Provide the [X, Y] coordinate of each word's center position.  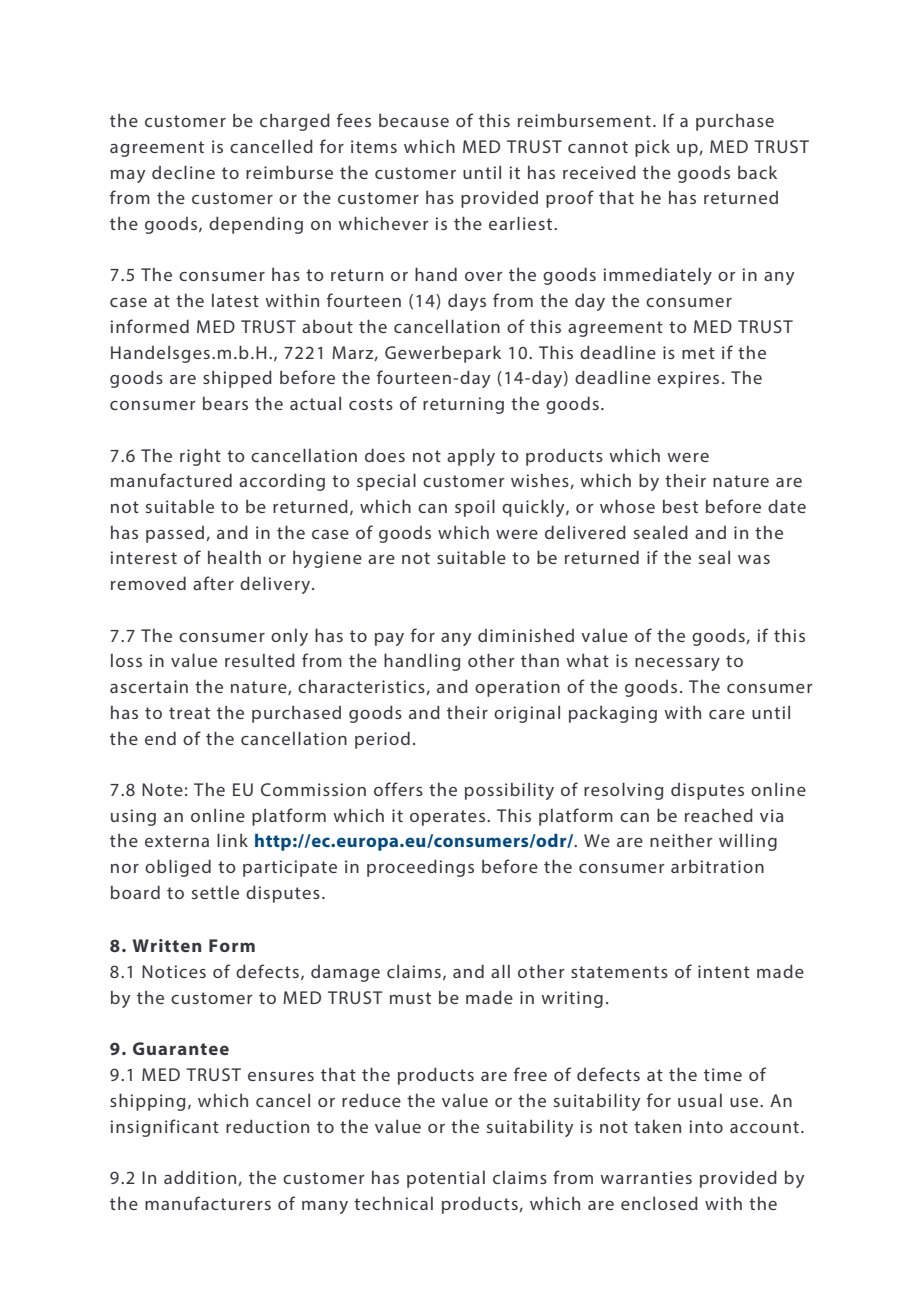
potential [446, 1179]
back [757, 172]
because [414, 120]
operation [517, 688]
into [706, 1126]
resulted [260, 660]
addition [201, 1178]
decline [183, 172]
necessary [677, 664]
